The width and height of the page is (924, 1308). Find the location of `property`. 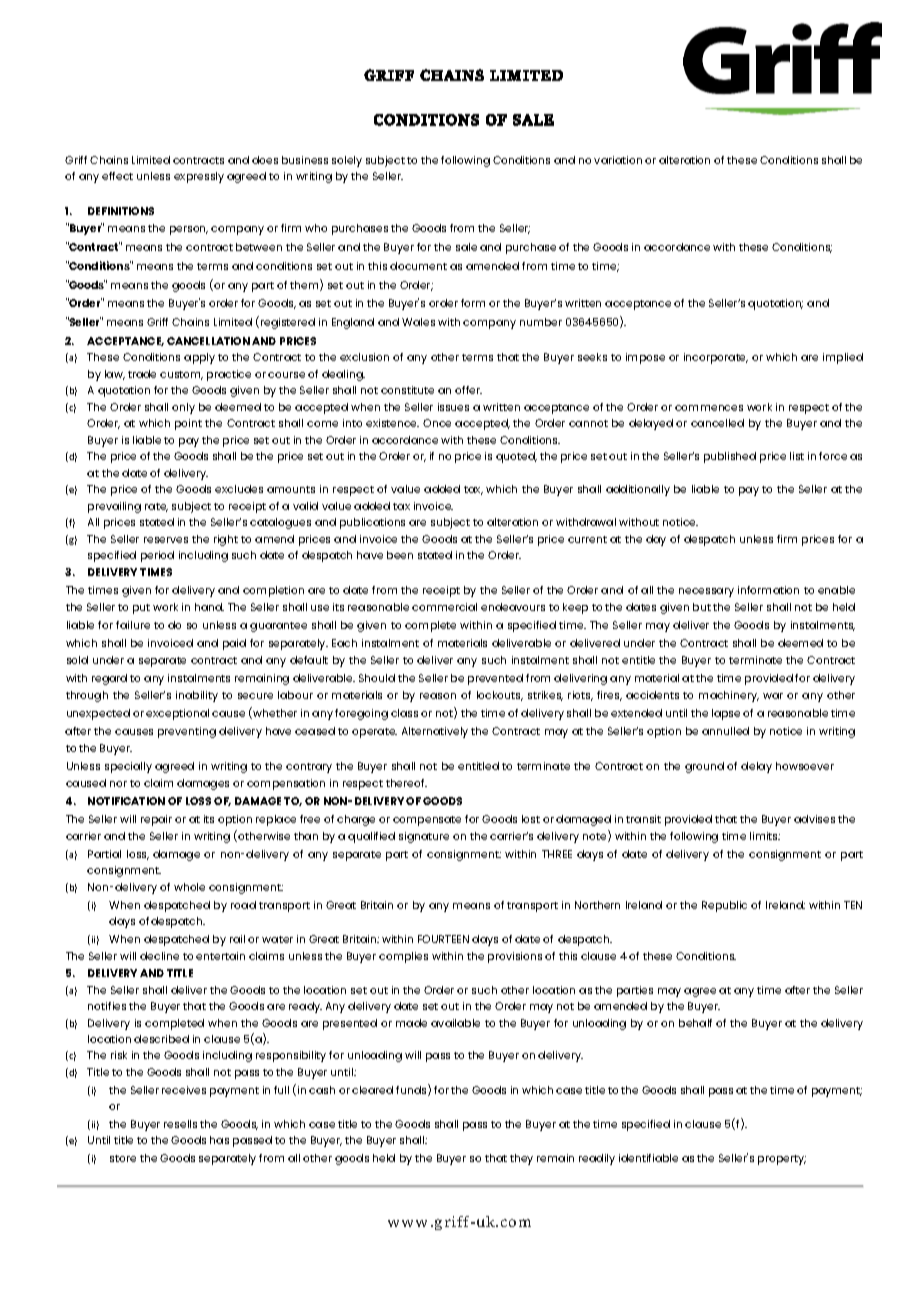

property is located at coordinates (782, 1160).
